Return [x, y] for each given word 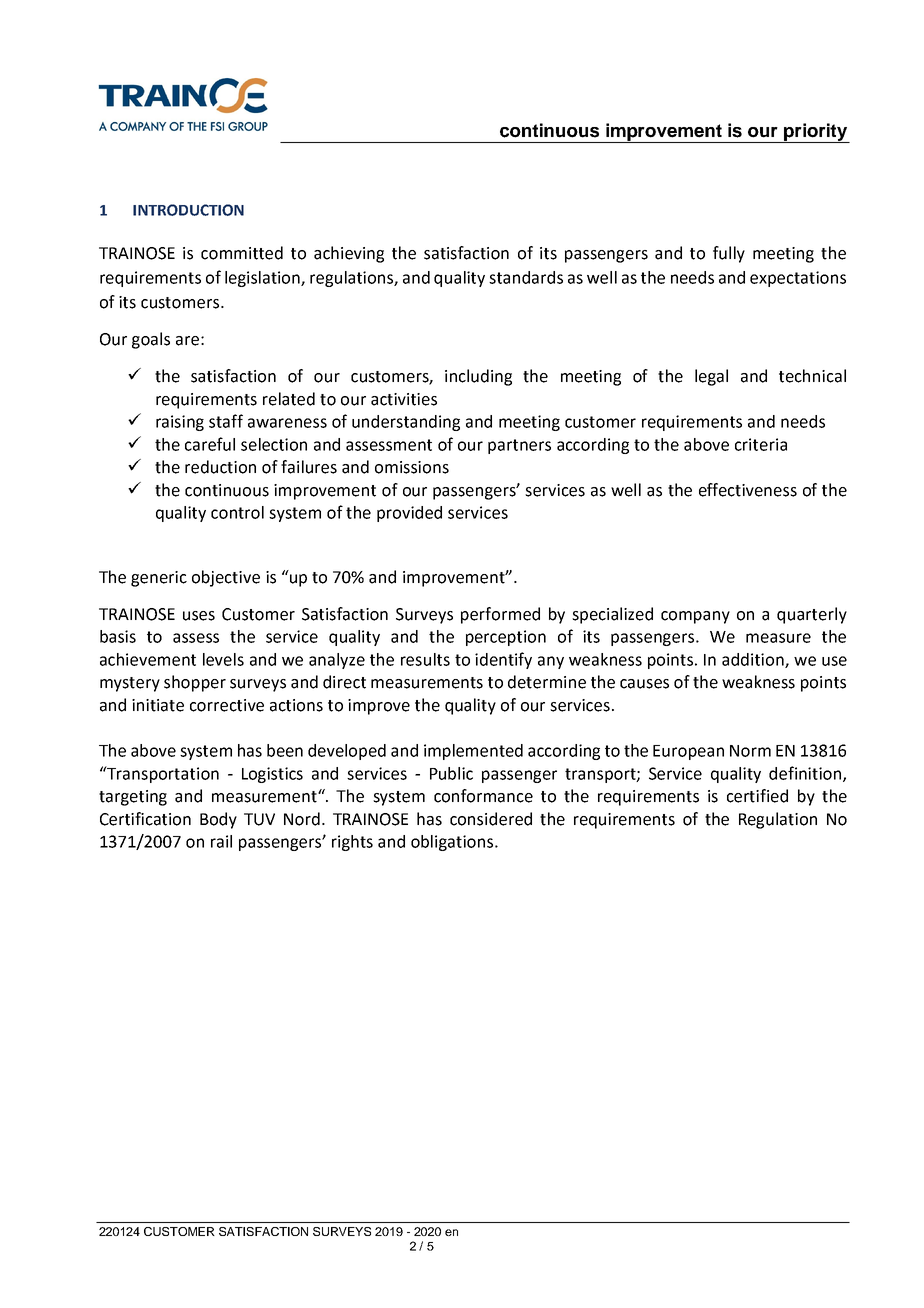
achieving [349, 254]
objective [226, 578]
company [695, 617]
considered [491, 819]
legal [711, 377]
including [478, 377]
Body [218, 820]
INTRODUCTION [188, 210]
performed [500, 615]
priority [815, 133]
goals [151, 340]
